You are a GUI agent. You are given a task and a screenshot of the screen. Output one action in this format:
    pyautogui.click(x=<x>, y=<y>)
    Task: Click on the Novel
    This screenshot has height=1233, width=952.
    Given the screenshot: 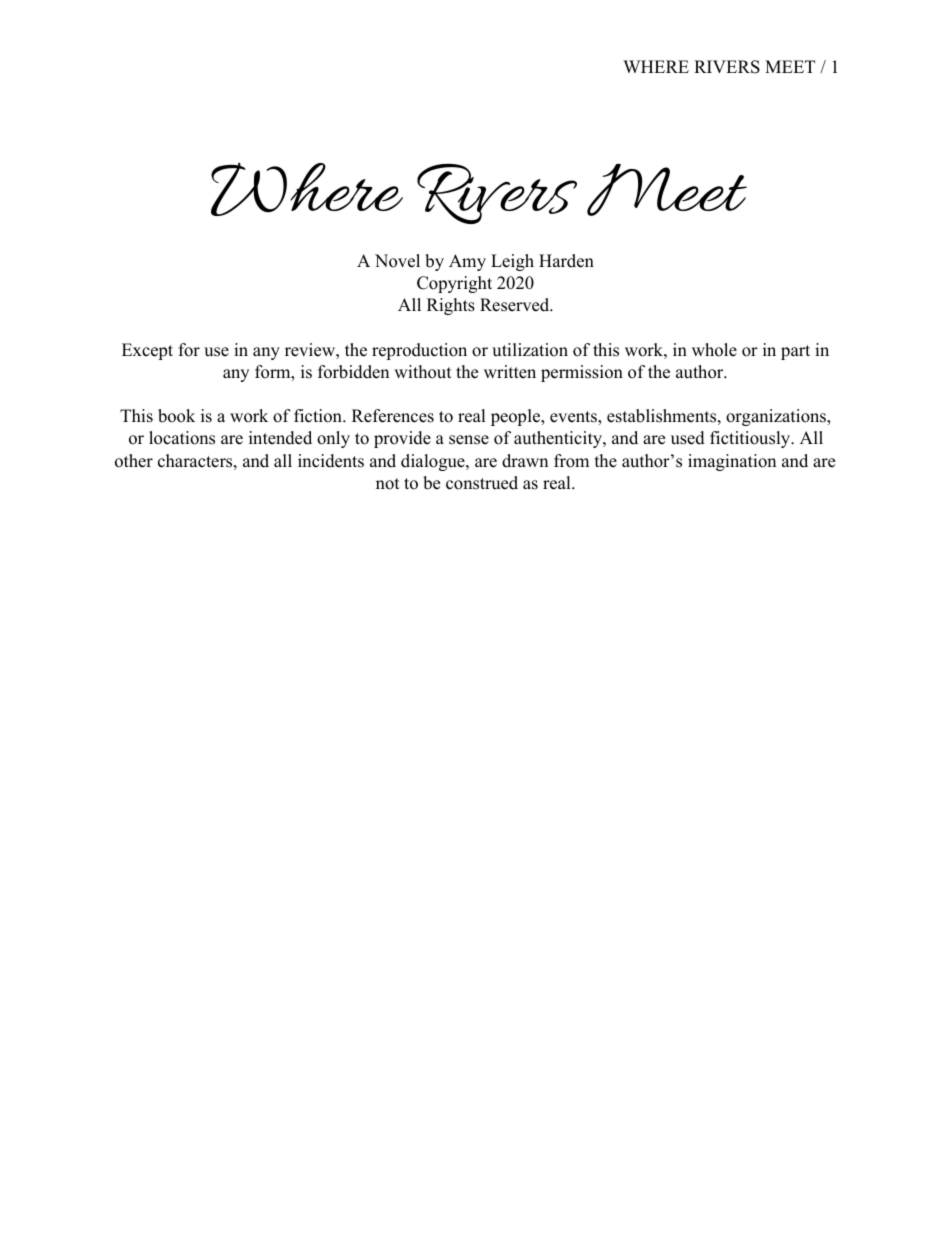 What is the action you would take?
    pyautogui.click(x=397, y=261)
